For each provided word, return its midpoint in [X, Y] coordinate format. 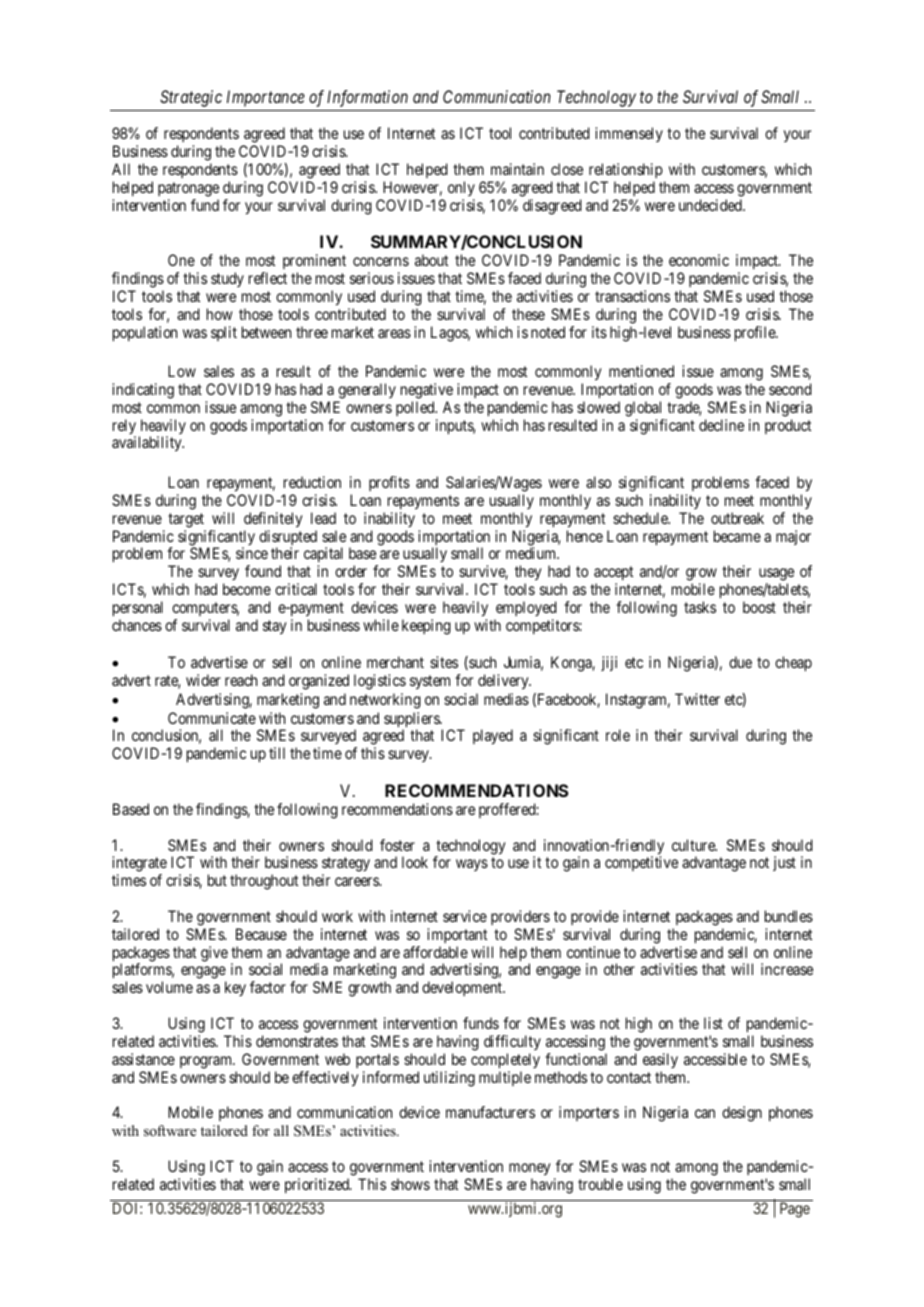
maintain [517, 169]
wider [203, 680]
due [740, 662]
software [170, 1130]
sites [444, 662]
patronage [188, 189]
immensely [629, 134]
